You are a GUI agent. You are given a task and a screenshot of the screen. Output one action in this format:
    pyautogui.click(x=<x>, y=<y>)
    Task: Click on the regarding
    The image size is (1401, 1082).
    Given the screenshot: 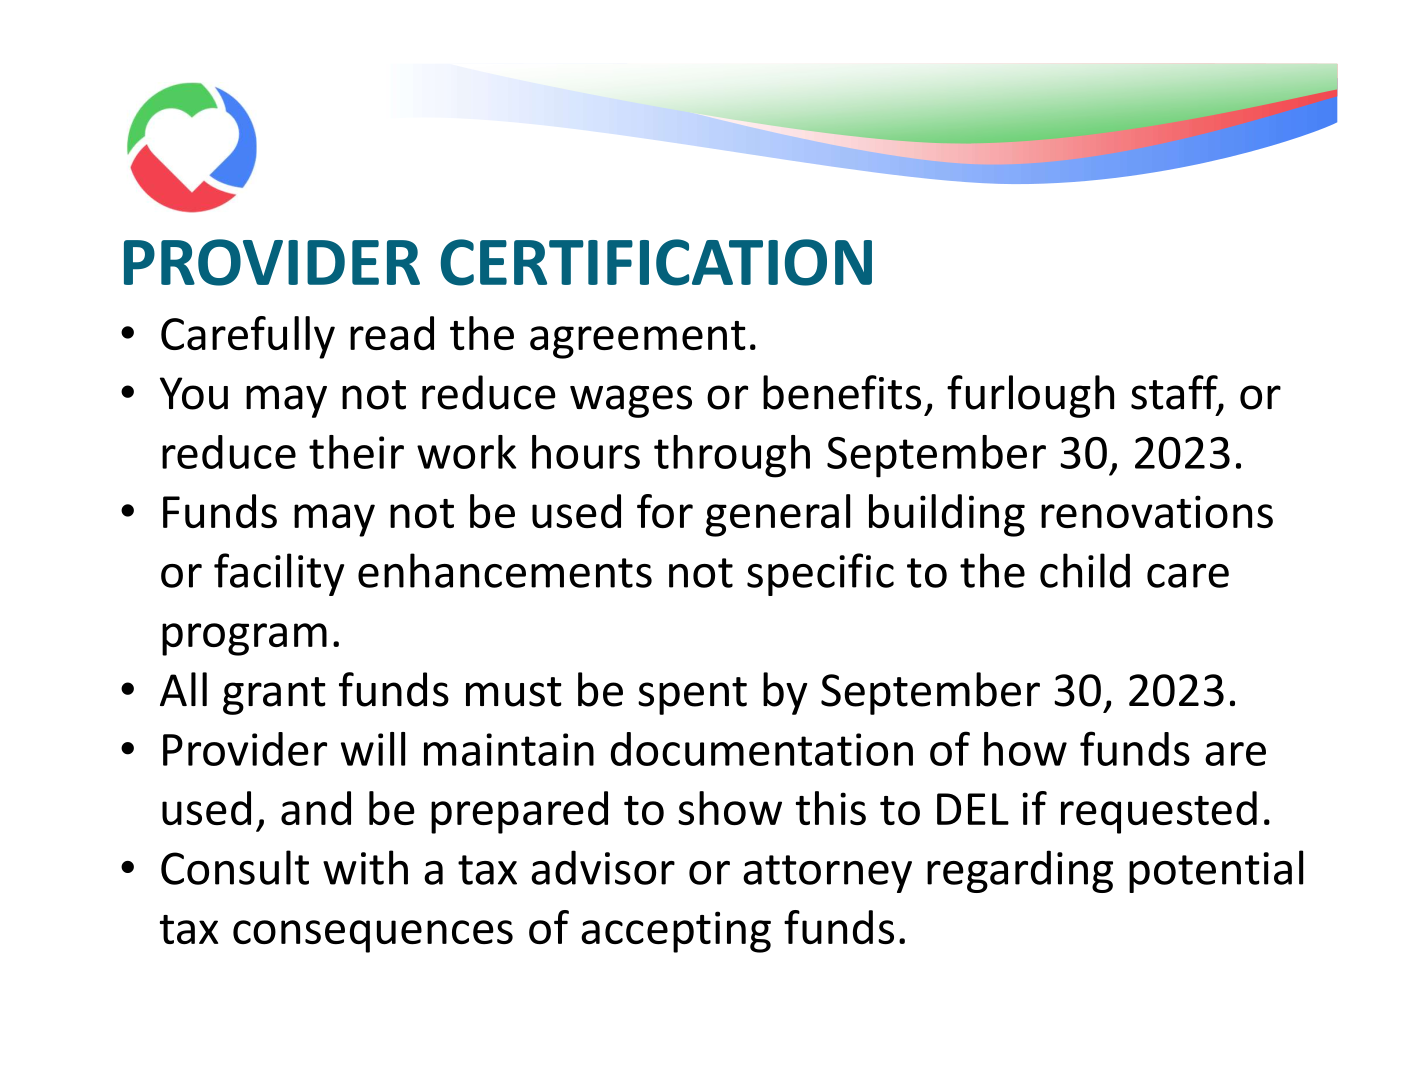 What is the action you would take?
    pyautogui.click(x=1020, y=871)
